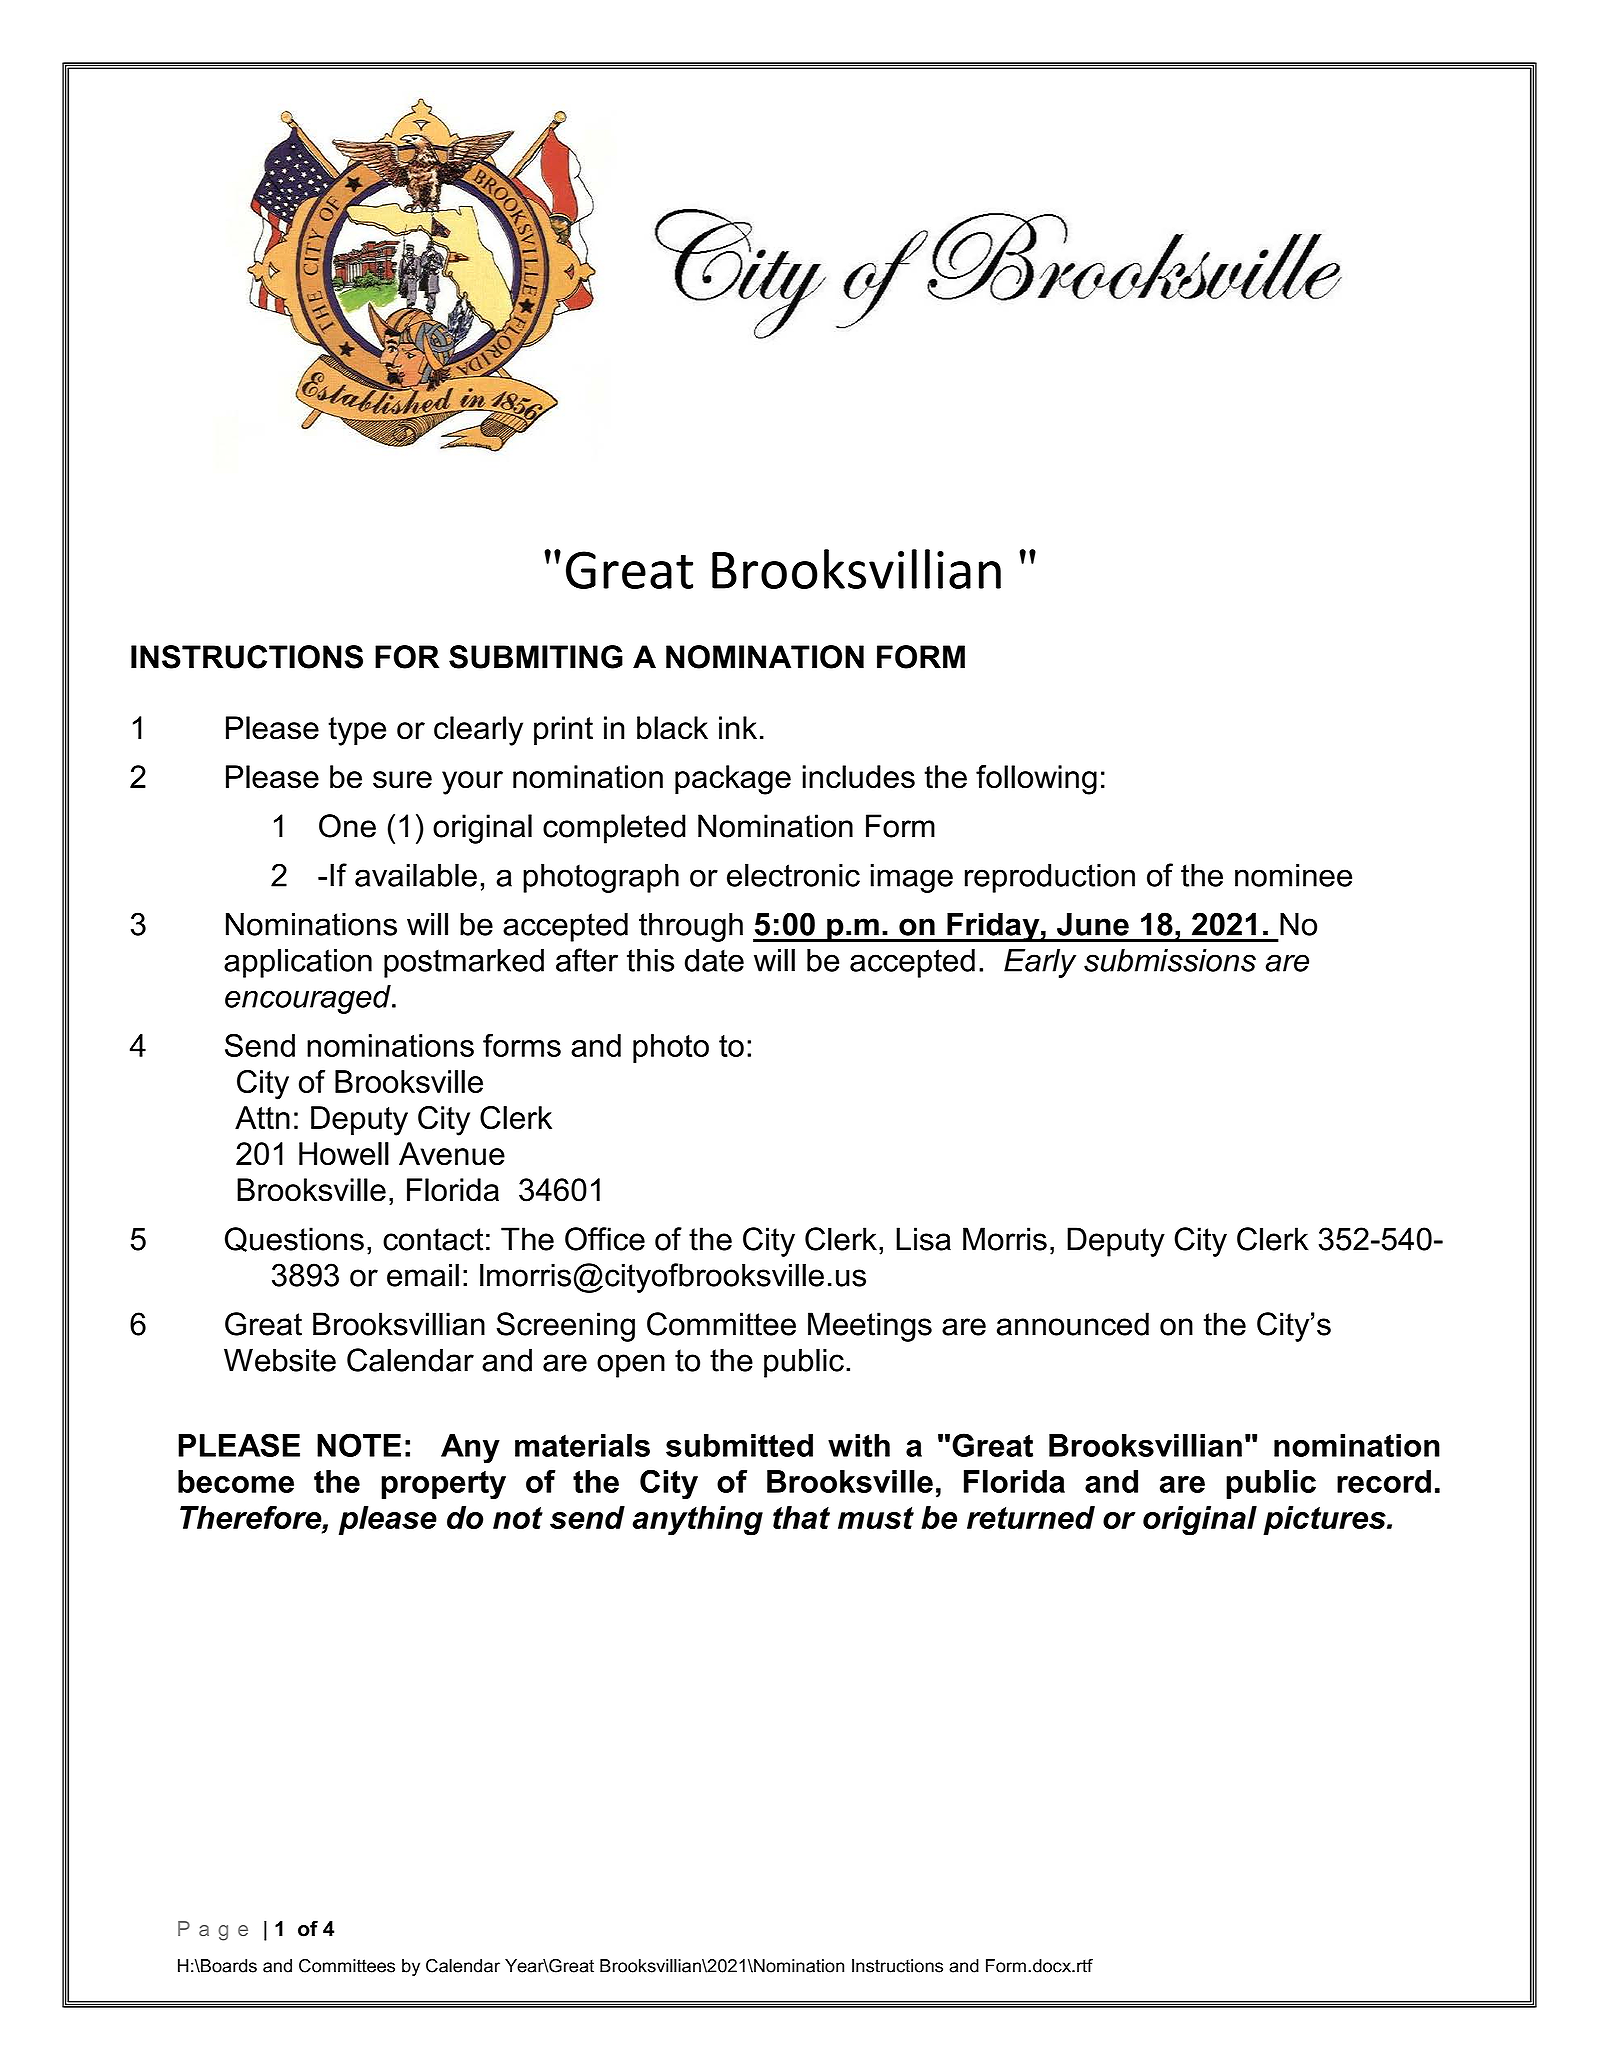 Image resolution: width=1599 pixels, height=2070 pixels. What do you see at coordinates (298, 963) in the image?
I see `application` at bounding box center [298, 963].
